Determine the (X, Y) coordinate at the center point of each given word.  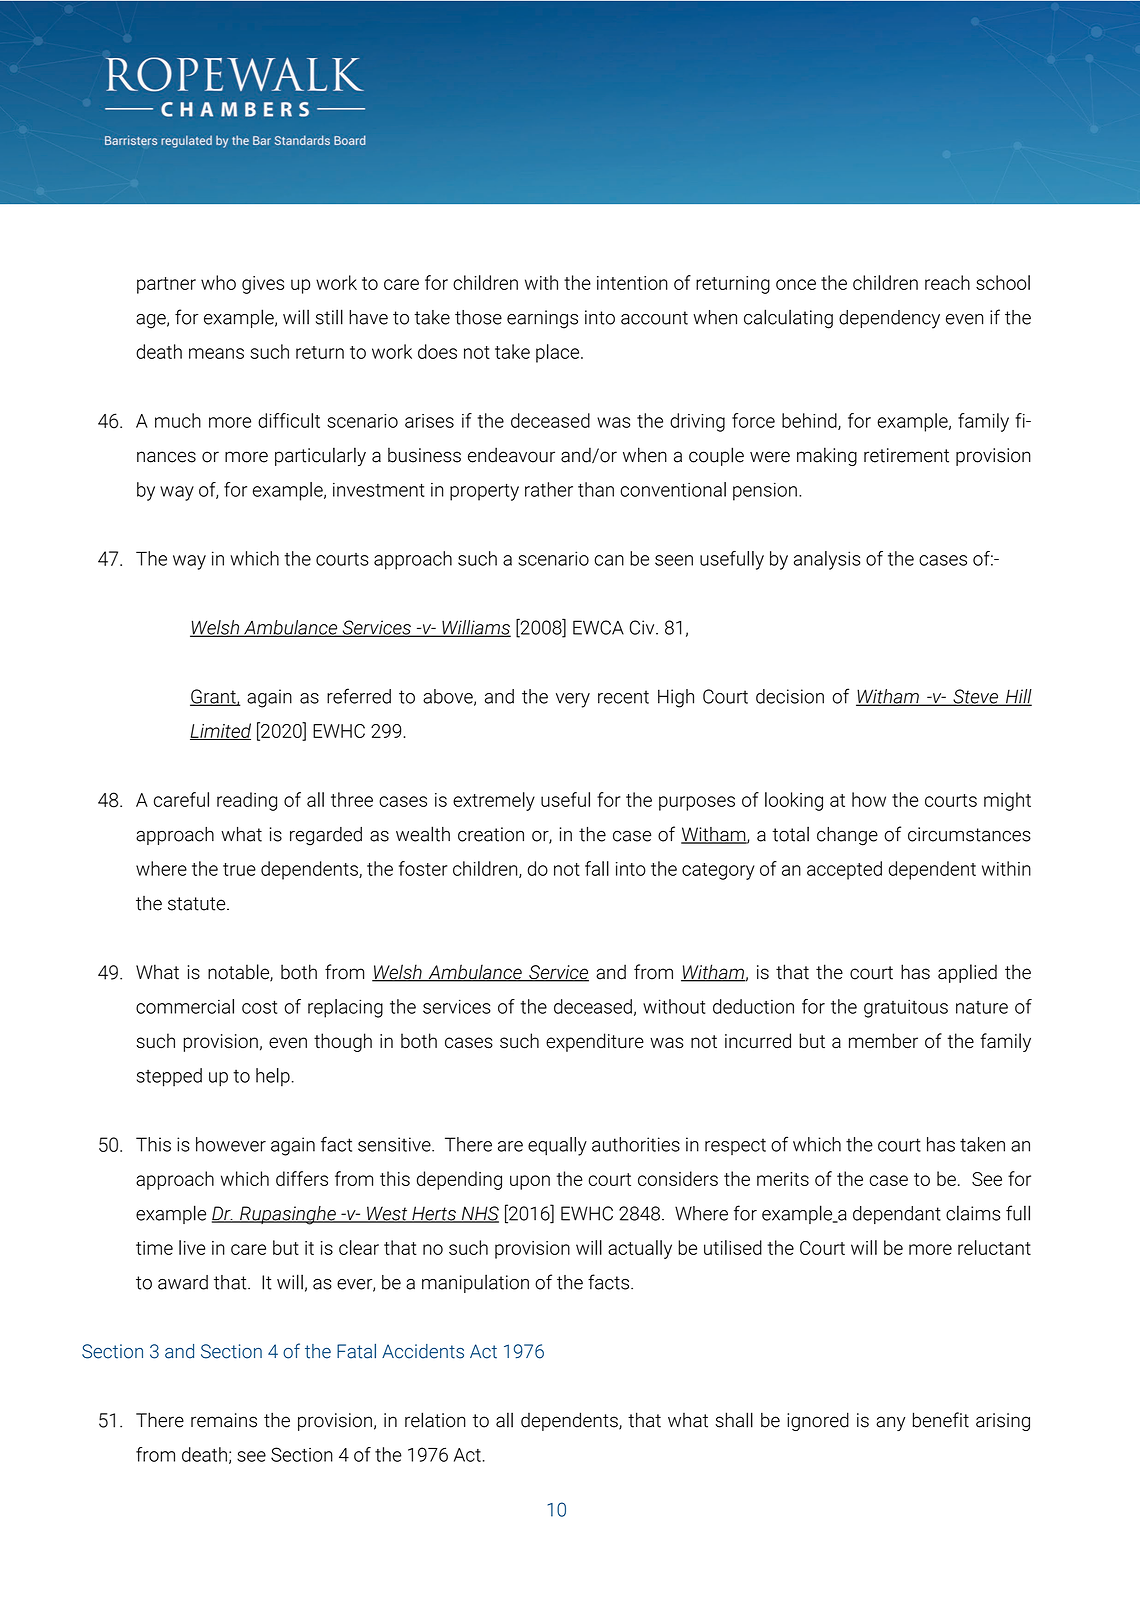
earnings (542, 319)
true (239, 869)
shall (734, 1420)
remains (224, 1420)
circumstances (969, 834)
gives (263, 285)
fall (597, 868)
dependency (889, 319)
